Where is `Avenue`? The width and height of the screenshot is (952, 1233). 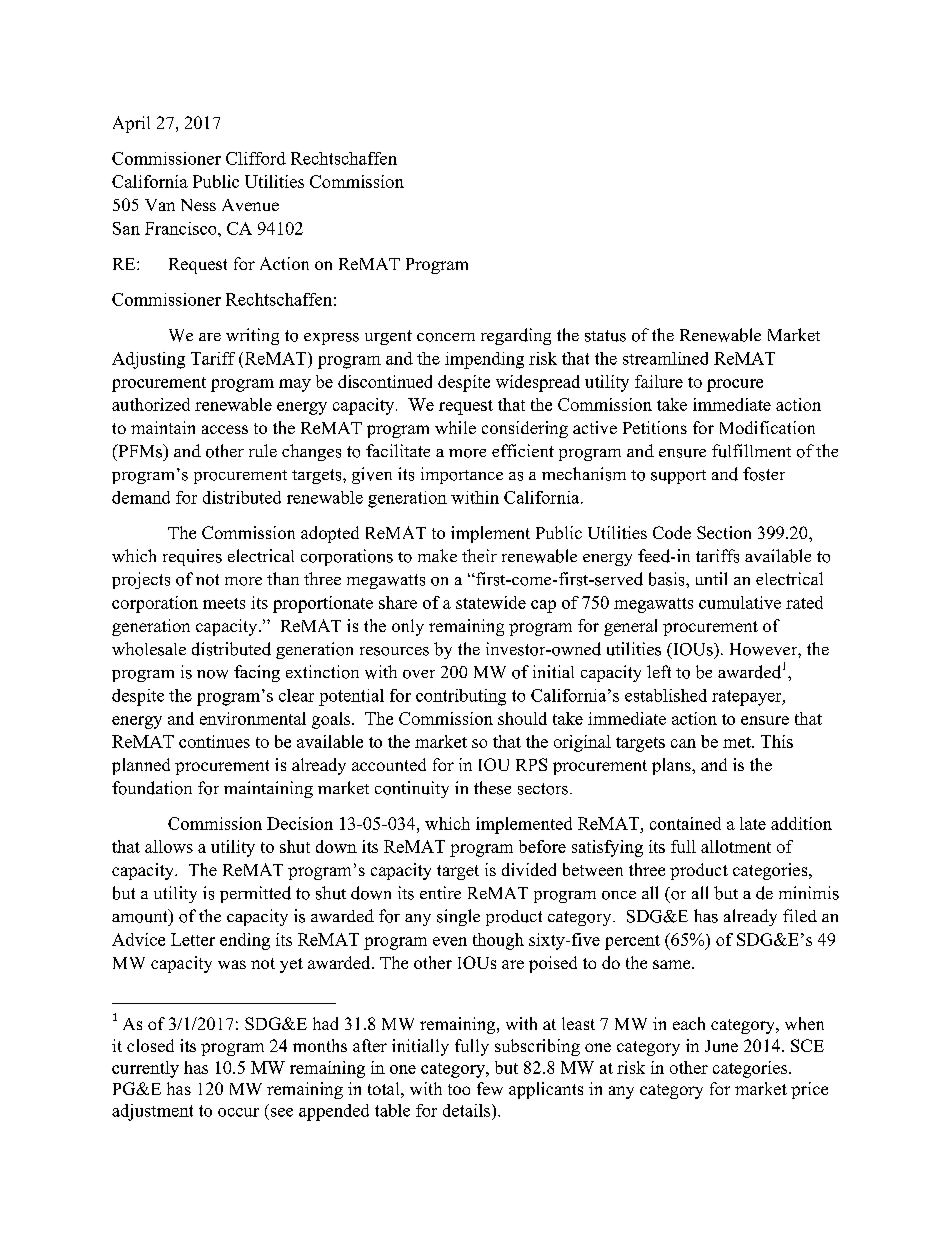
Avenue is located at coordinates (250, 205).
